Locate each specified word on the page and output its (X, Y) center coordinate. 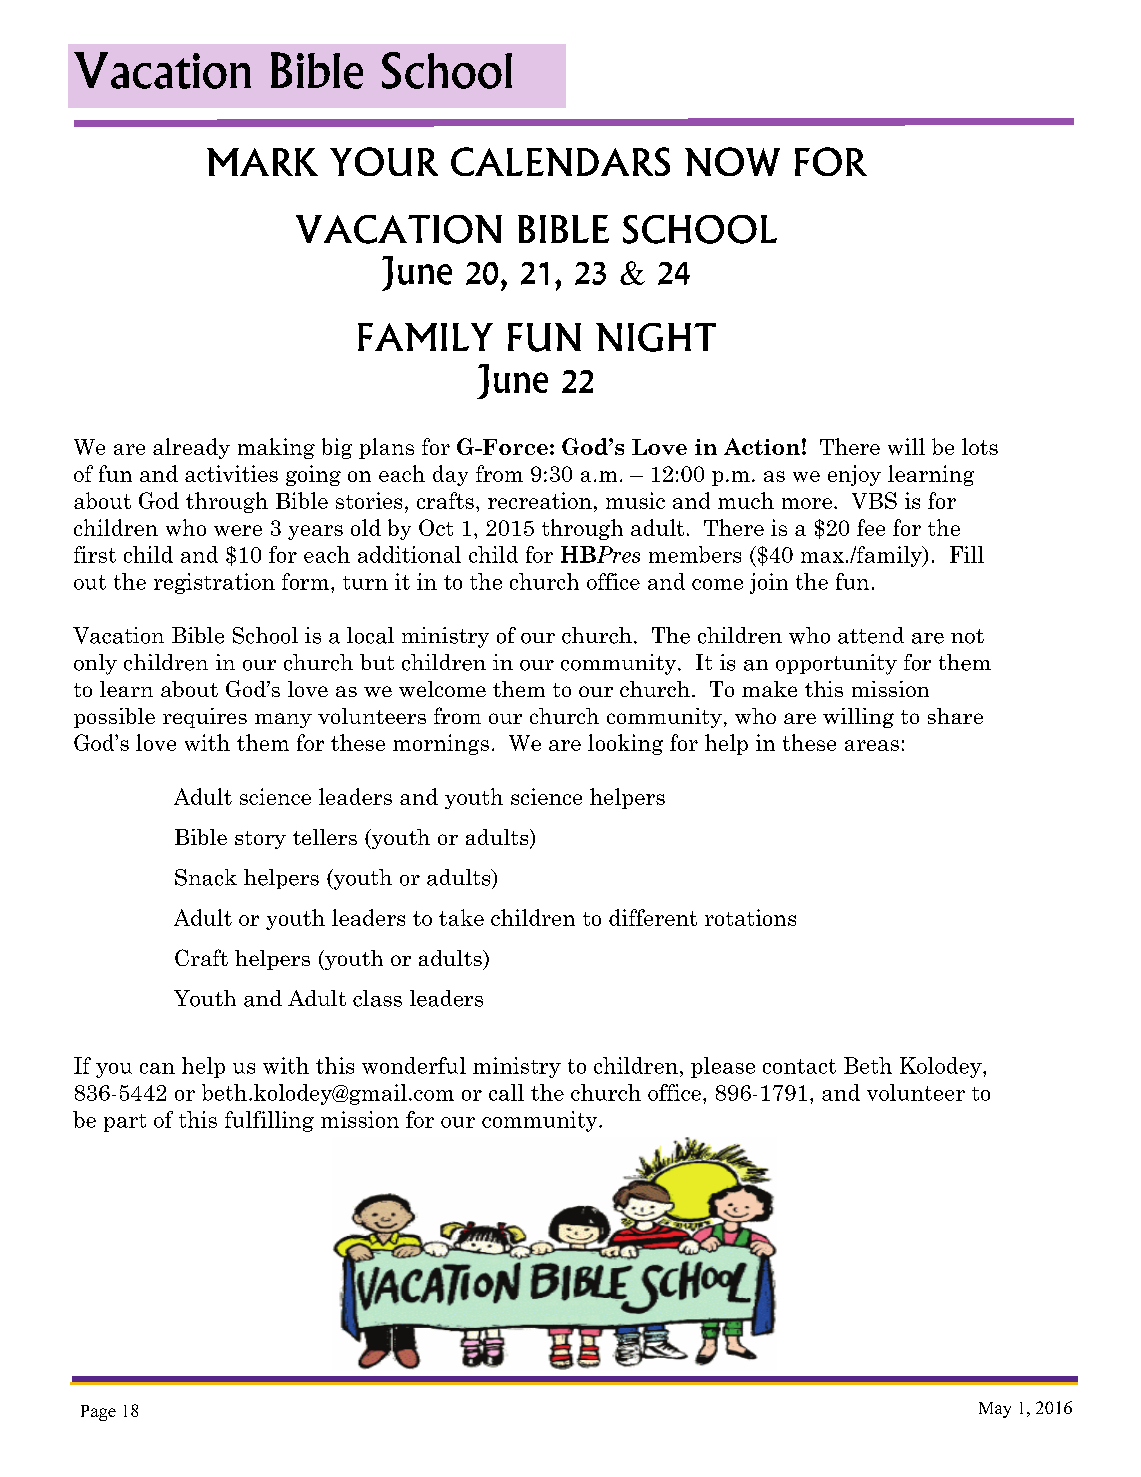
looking (625, 744)
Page (98, 1413)
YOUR (384, 161)
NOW (732, 161)
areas (872, 745)
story (260, 840)
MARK (262, 162)
